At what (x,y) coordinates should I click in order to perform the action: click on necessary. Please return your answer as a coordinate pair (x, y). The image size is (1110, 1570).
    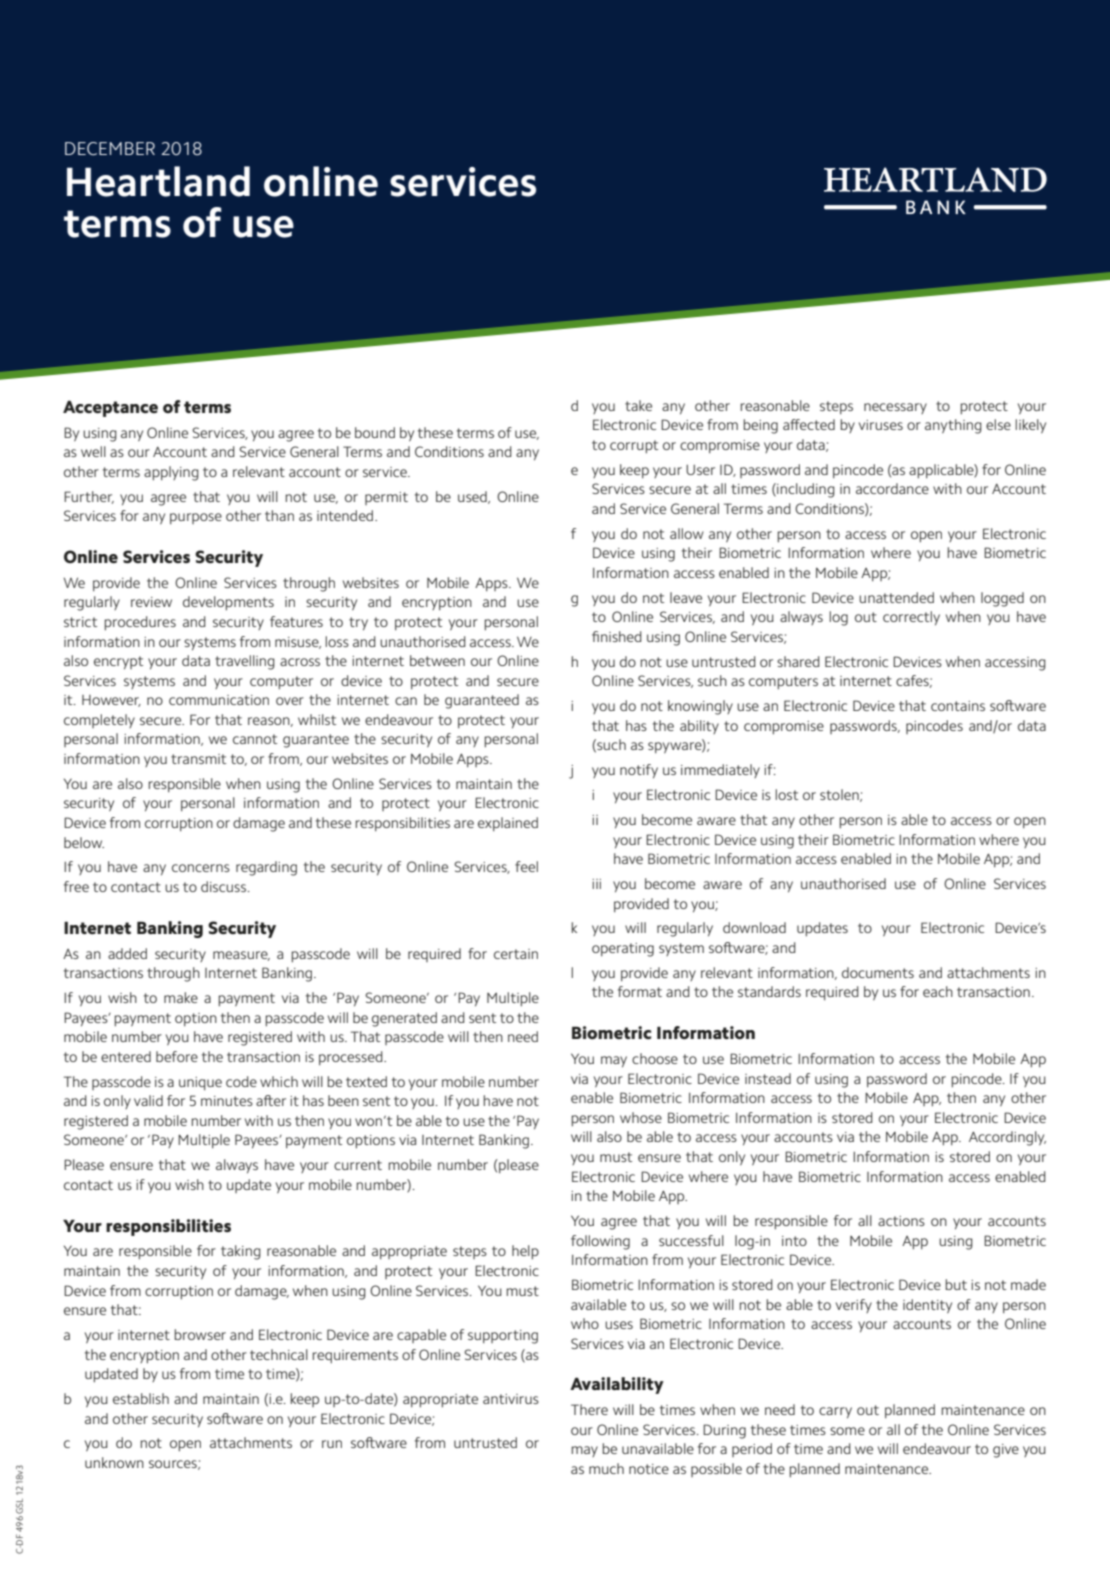
    Looking at the image, I should click on (895, 408).
